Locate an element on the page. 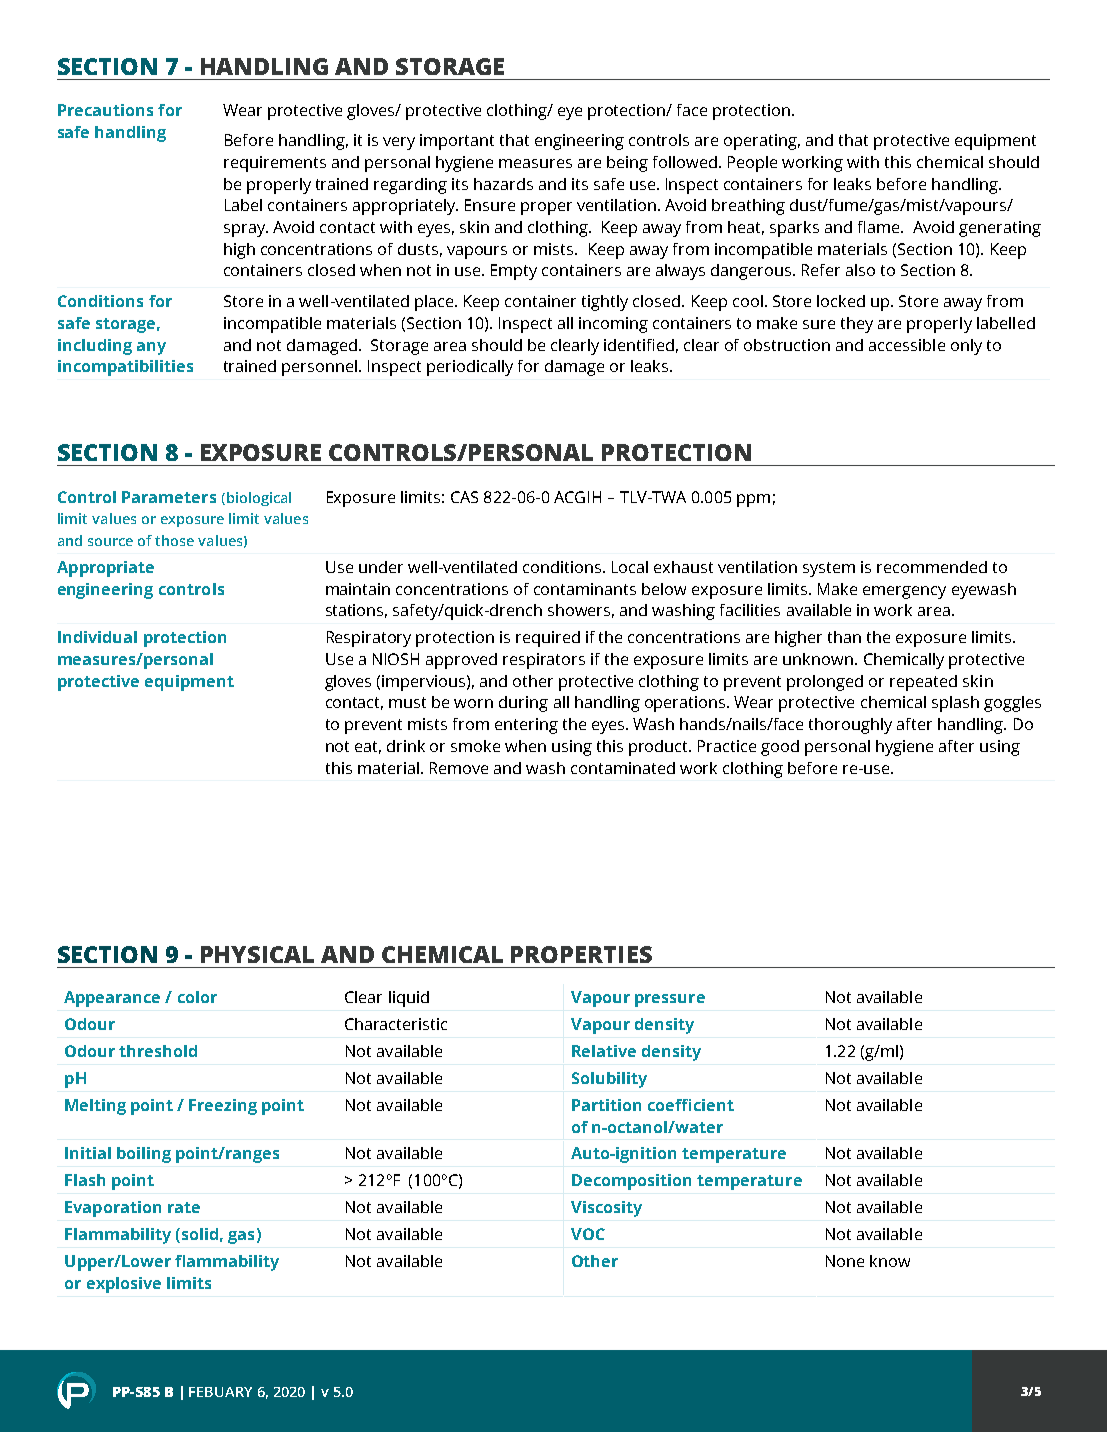 This document has width=1107, height=1432. None is located at coordinates (845, 1261).
